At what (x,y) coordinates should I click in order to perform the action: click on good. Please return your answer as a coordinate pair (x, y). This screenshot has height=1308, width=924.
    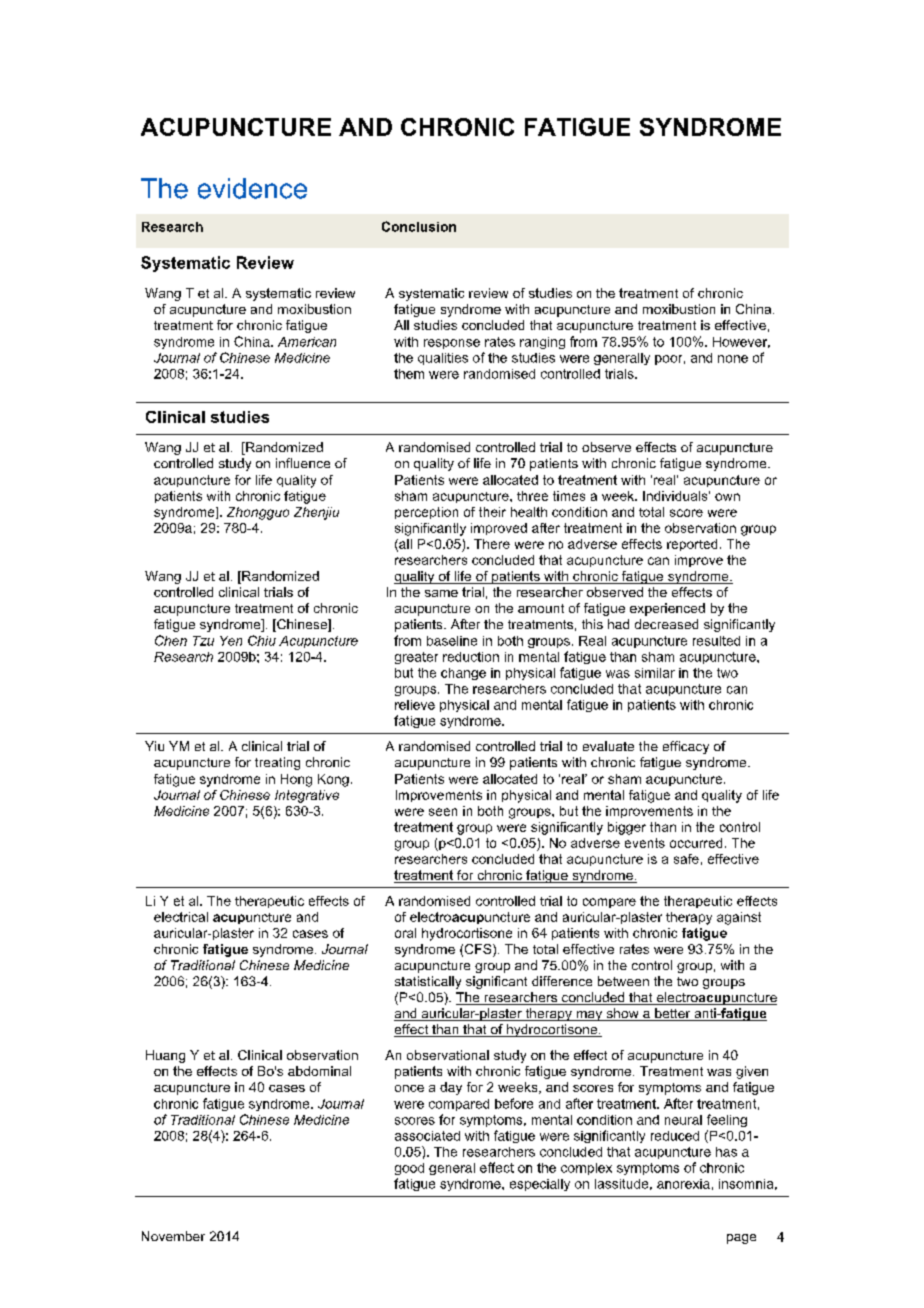
    Looking at the image, I should click on (409, 1169).
